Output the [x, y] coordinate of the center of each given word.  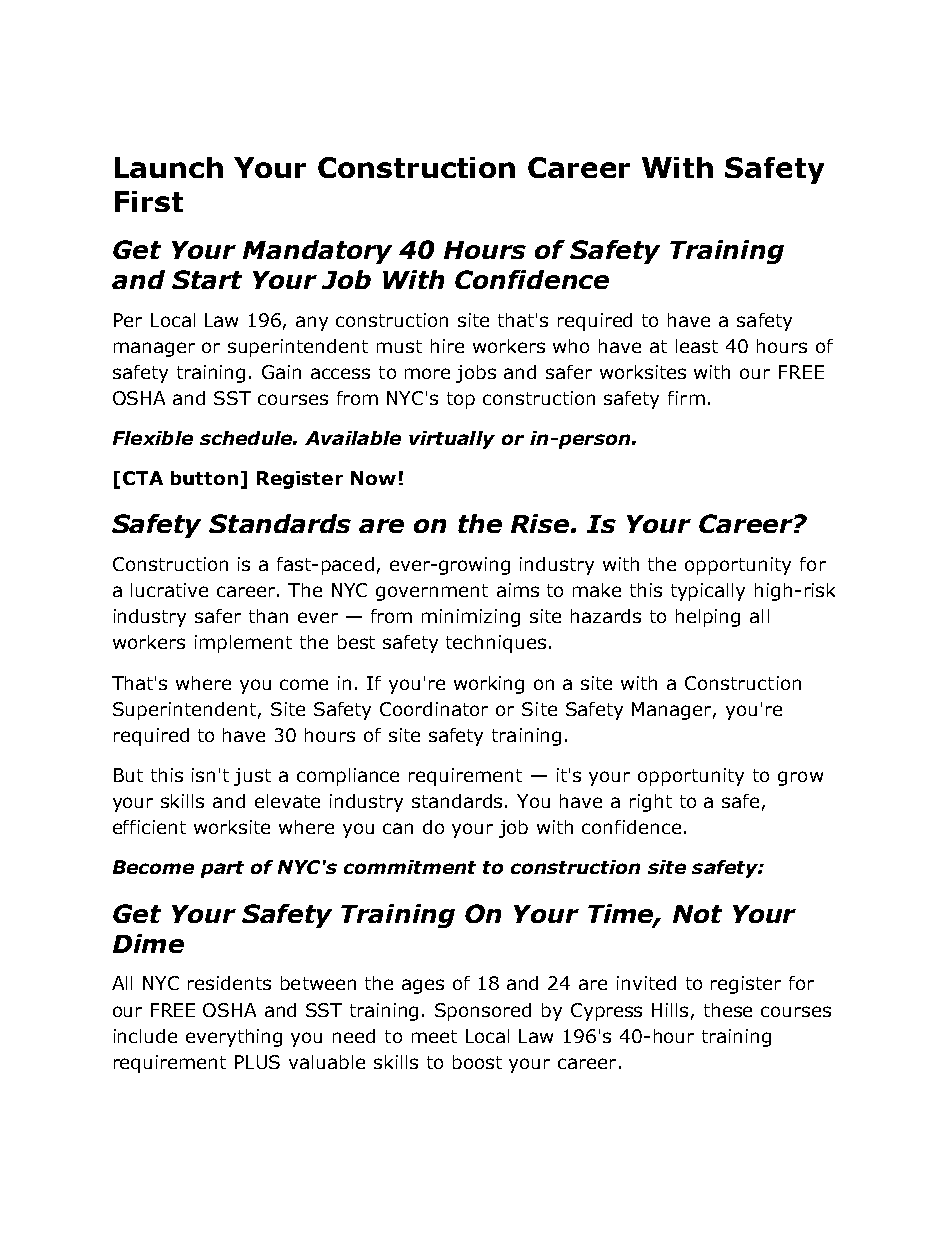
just [252, 777]
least [697, 346]
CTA [143, 478]
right [651, 803]
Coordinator [434, 709]
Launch [169, 167]
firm [686, 398]
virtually [452, 440]
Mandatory [317, 252]
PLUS [257, 1062]
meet [434, 1036]
